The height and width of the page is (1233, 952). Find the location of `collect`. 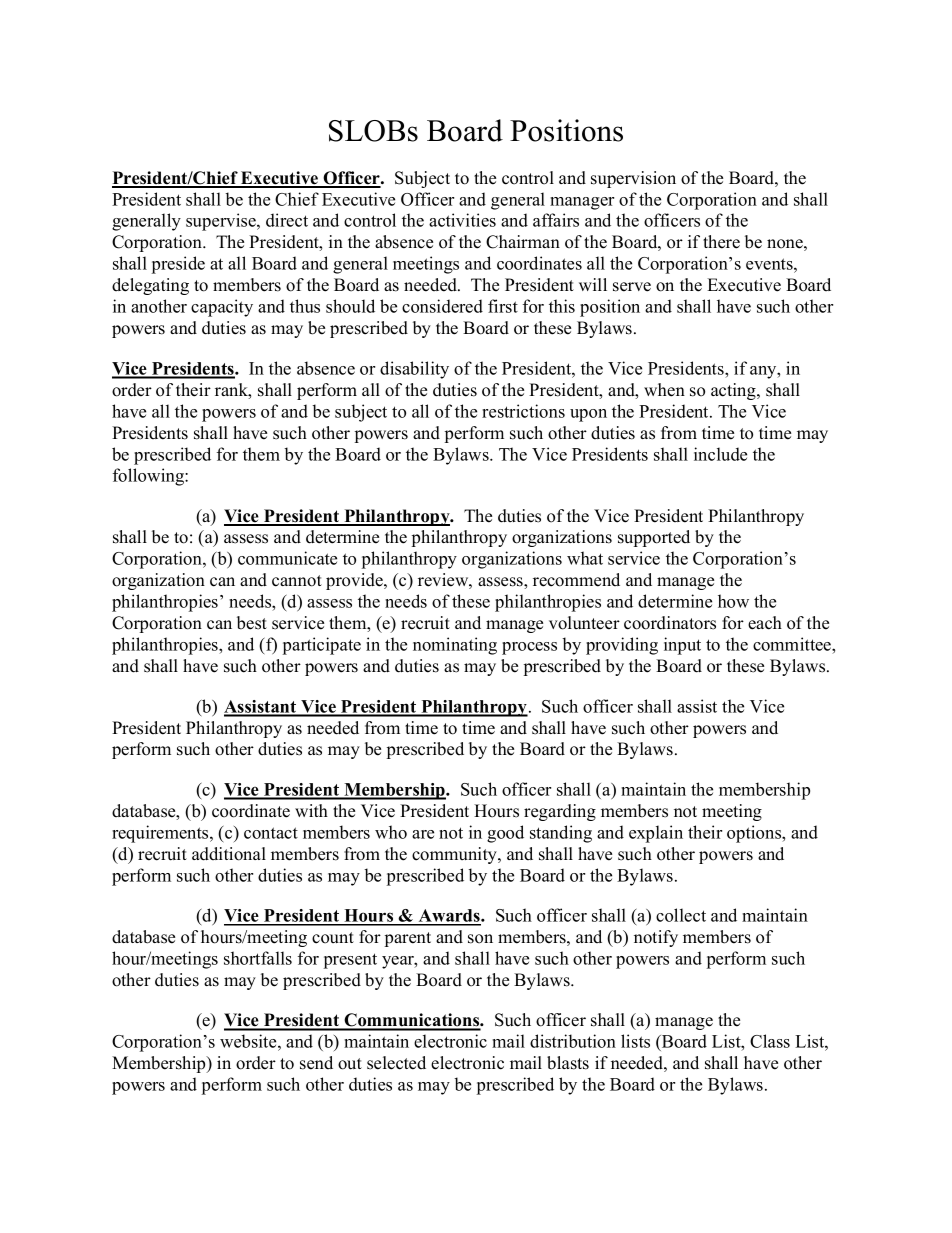

collect is located at coordinates (681, 915).
